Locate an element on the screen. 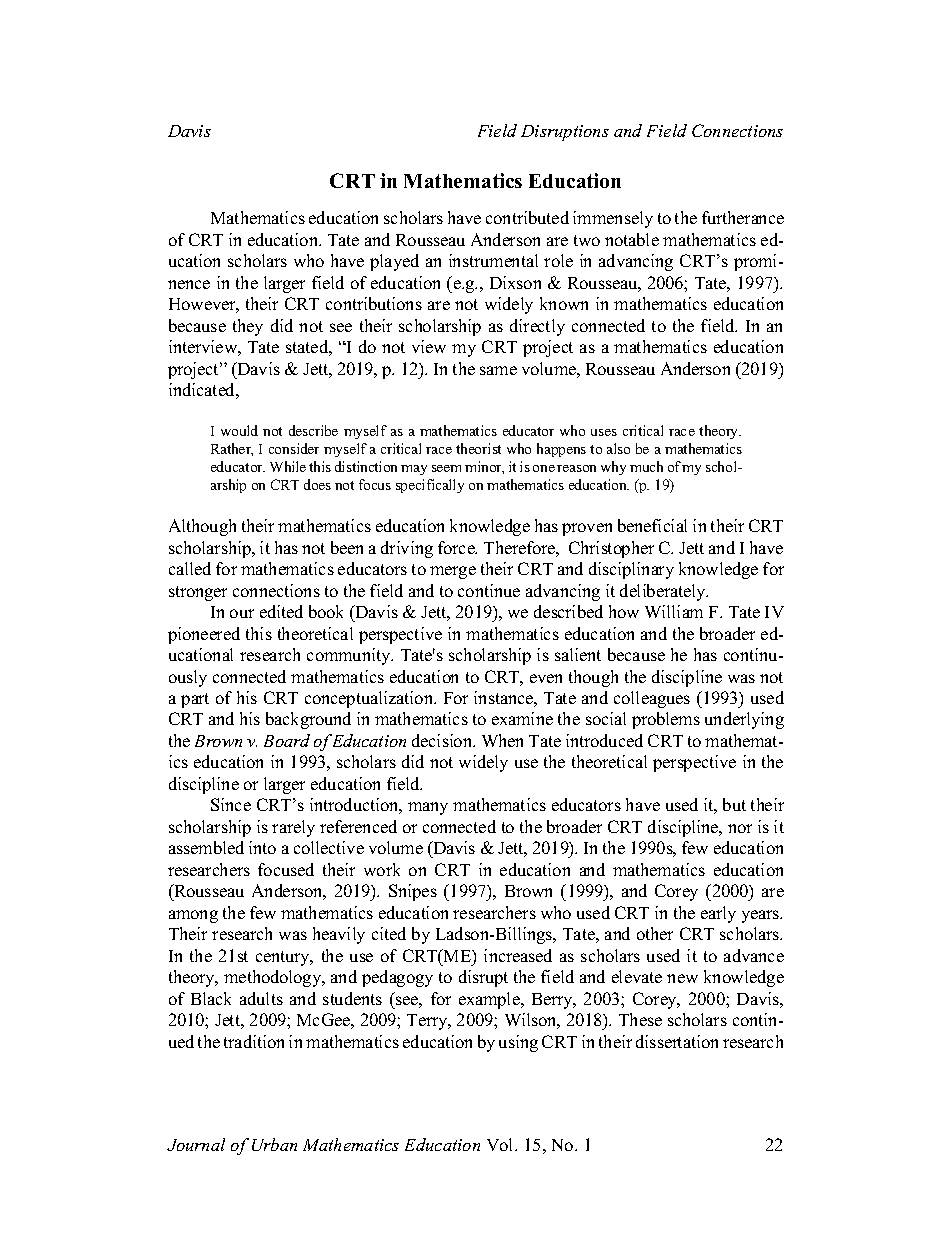 The width and height of the screenshot is (952, 1233). they is located at coordinates (248, 327).
